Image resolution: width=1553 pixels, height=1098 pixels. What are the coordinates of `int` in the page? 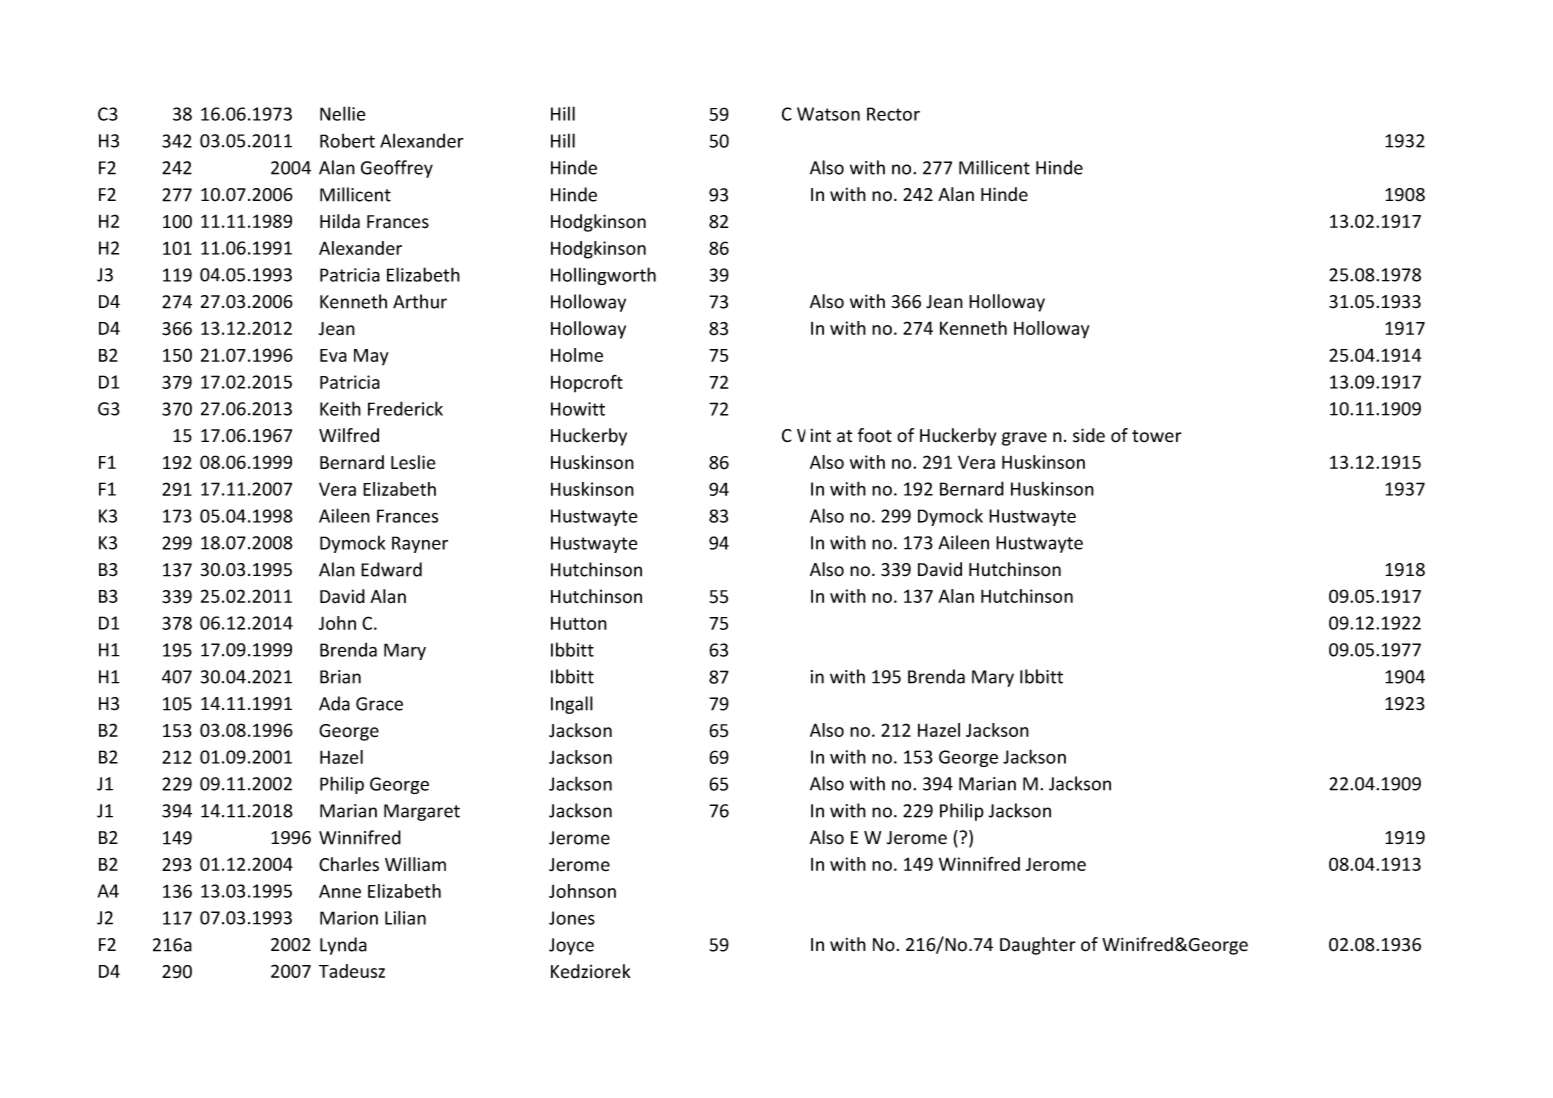 It's located at (821, 435).
